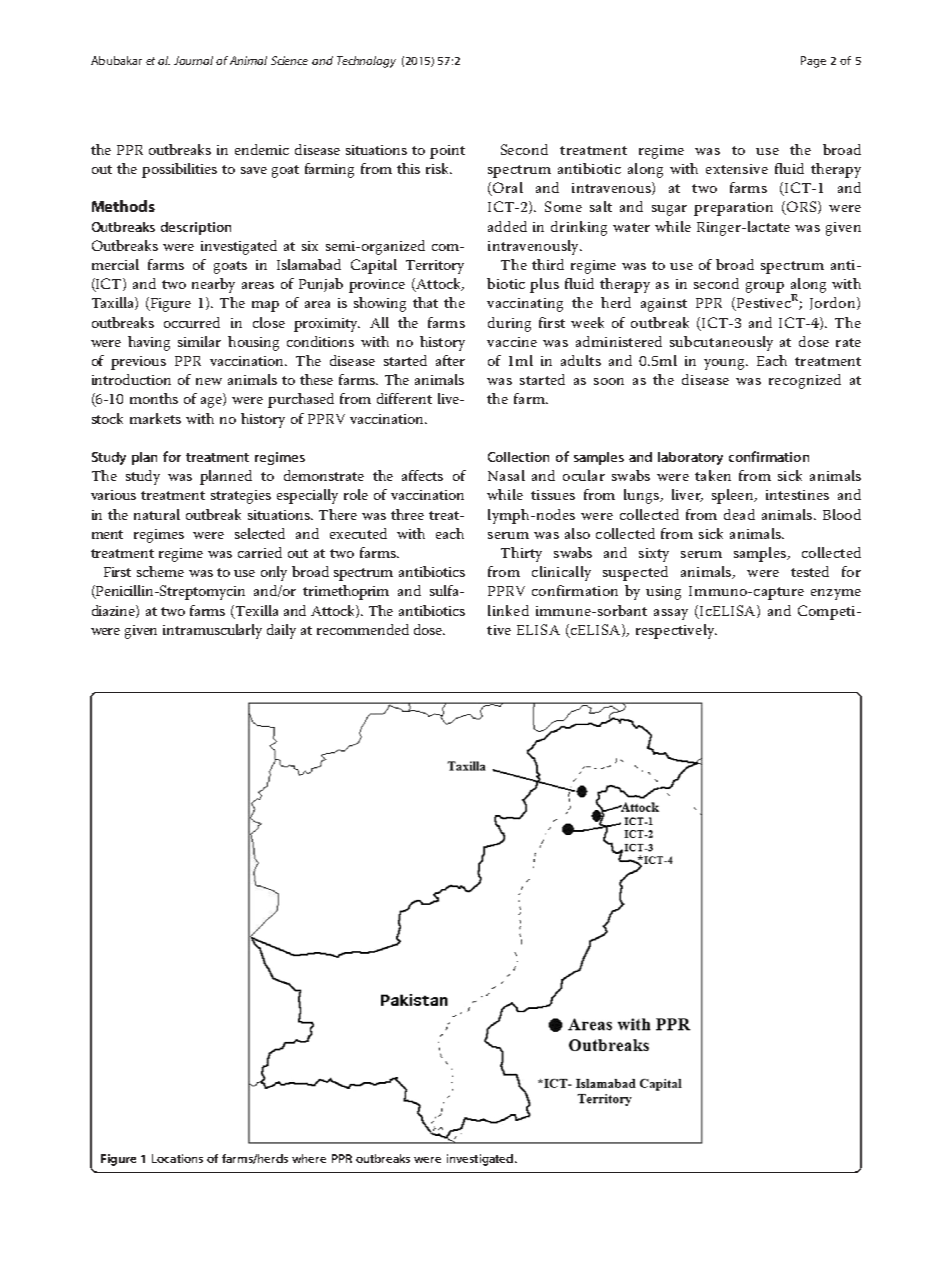  What do you see at coordinates (813, 62) in the image?
I see `Page` at bounding box center [813, 62].
